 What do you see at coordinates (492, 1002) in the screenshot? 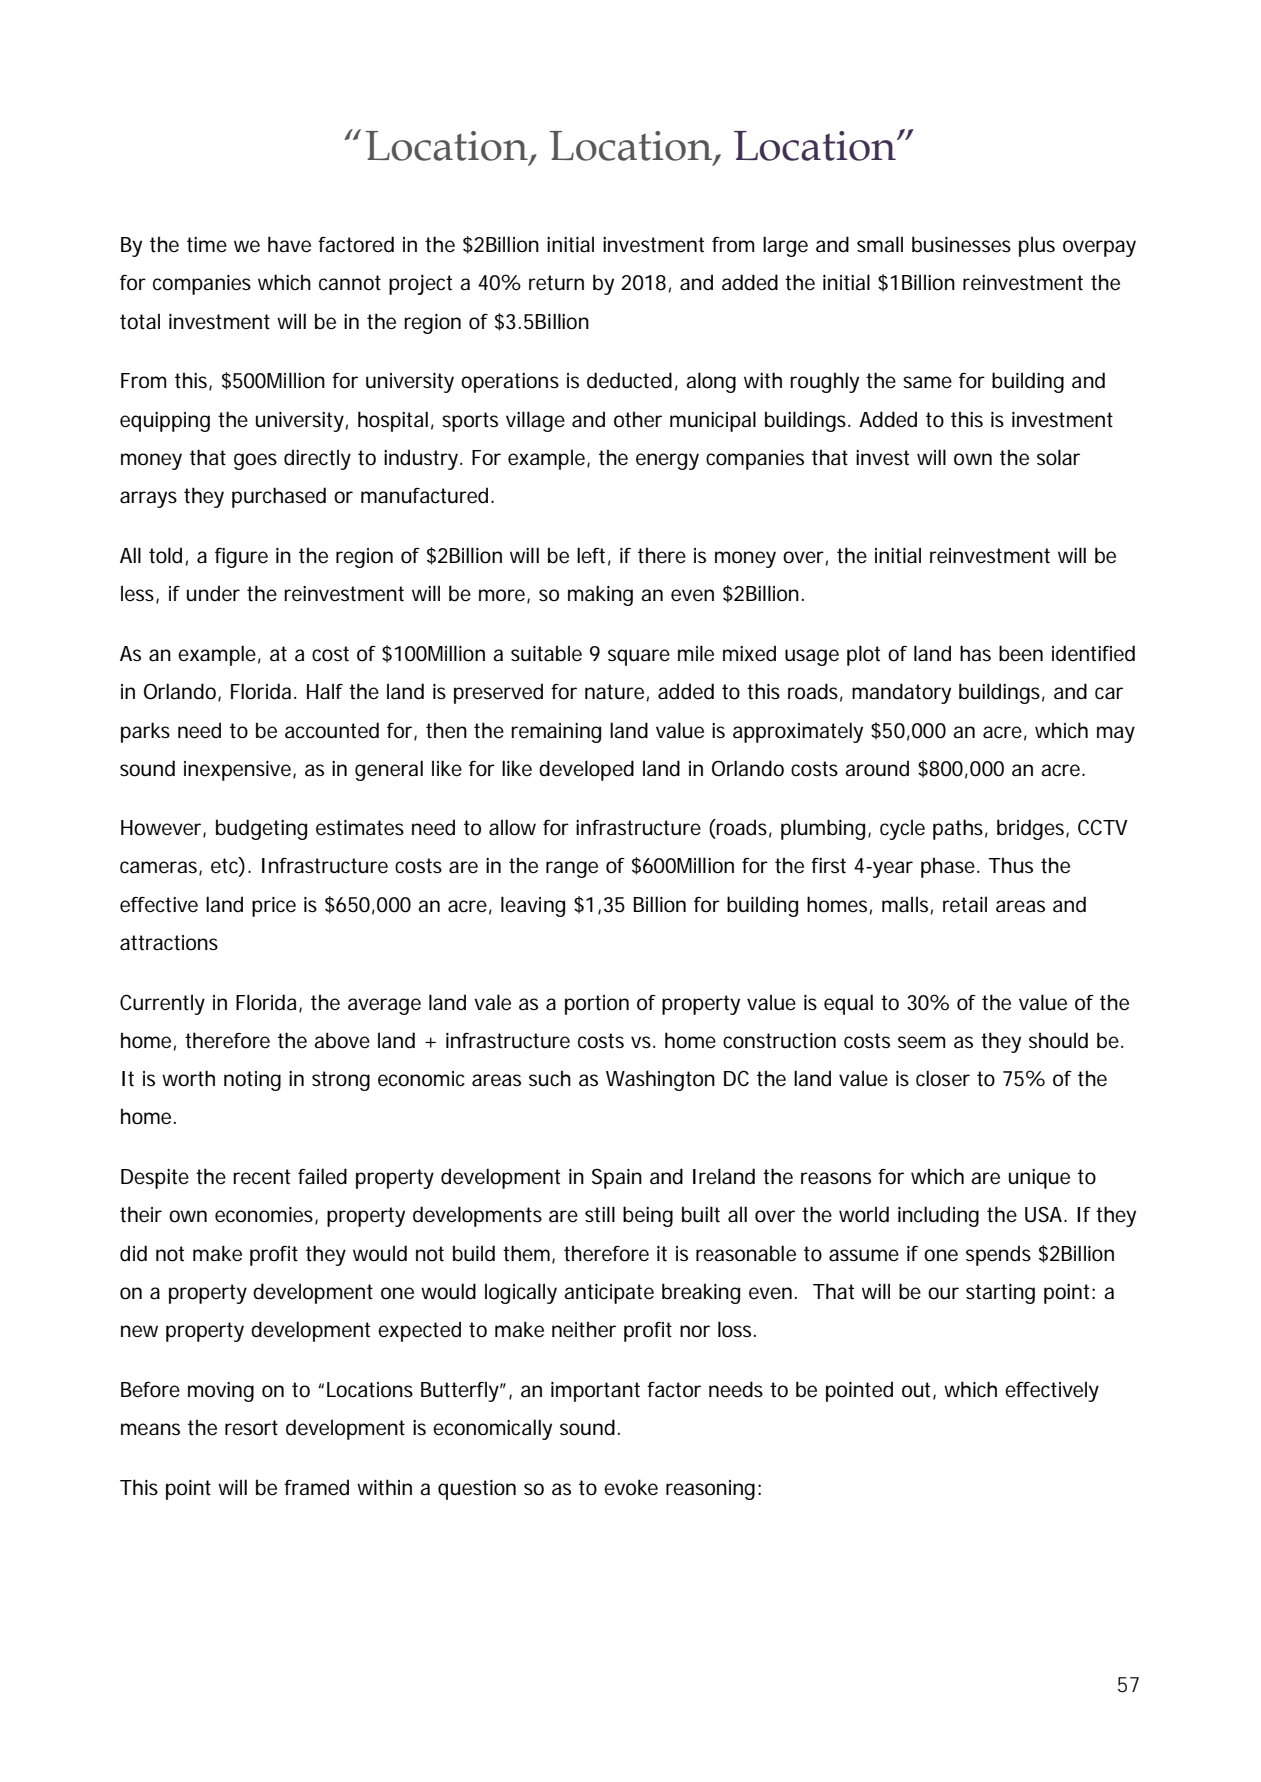
I see `vale` at bounding box center [492, 1002].
